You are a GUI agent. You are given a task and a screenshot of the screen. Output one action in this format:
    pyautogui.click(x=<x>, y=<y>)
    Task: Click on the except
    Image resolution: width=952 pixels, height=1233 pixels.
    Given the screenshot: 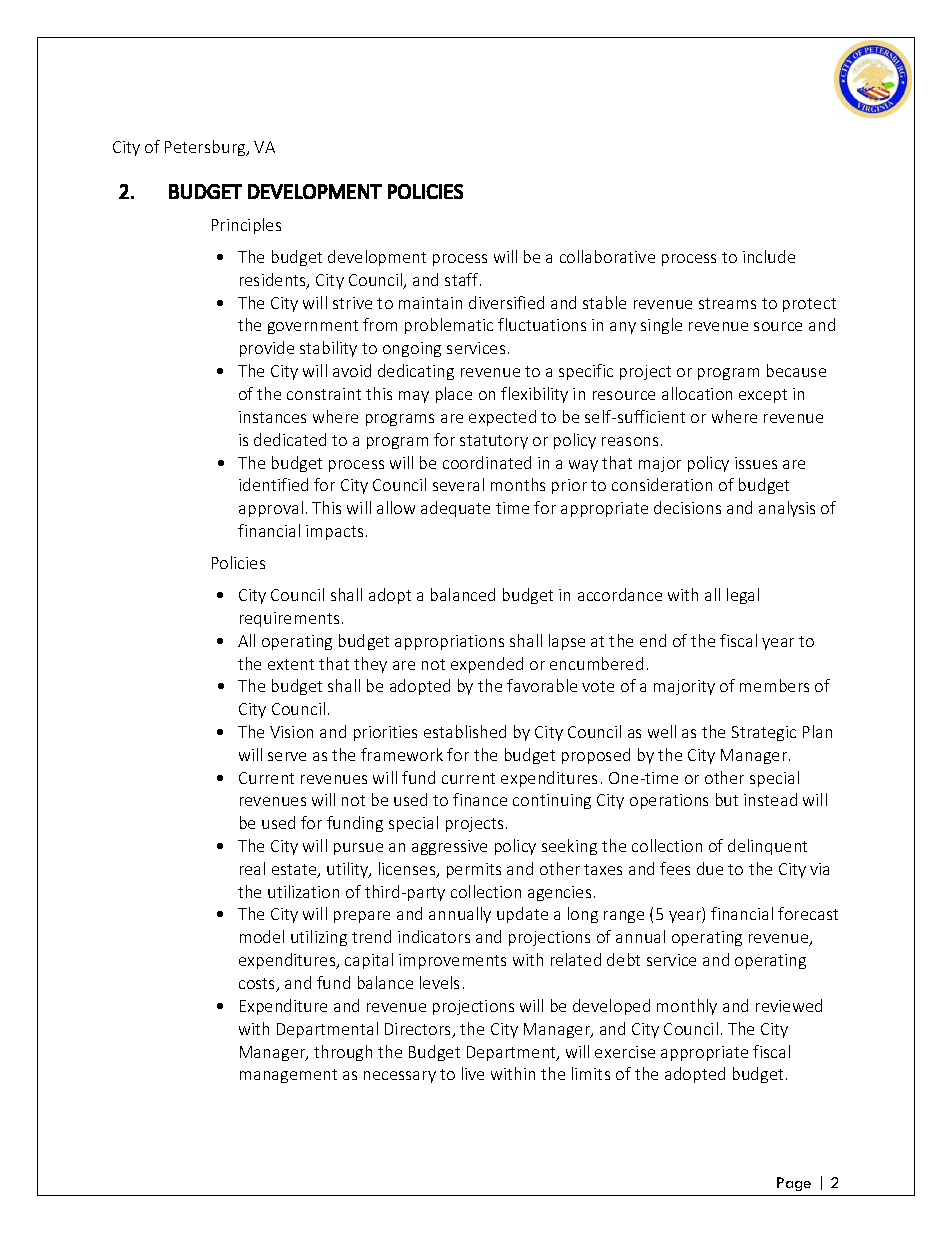 What is the action you would take?
    pyautogui.click(x=763, y=396)
